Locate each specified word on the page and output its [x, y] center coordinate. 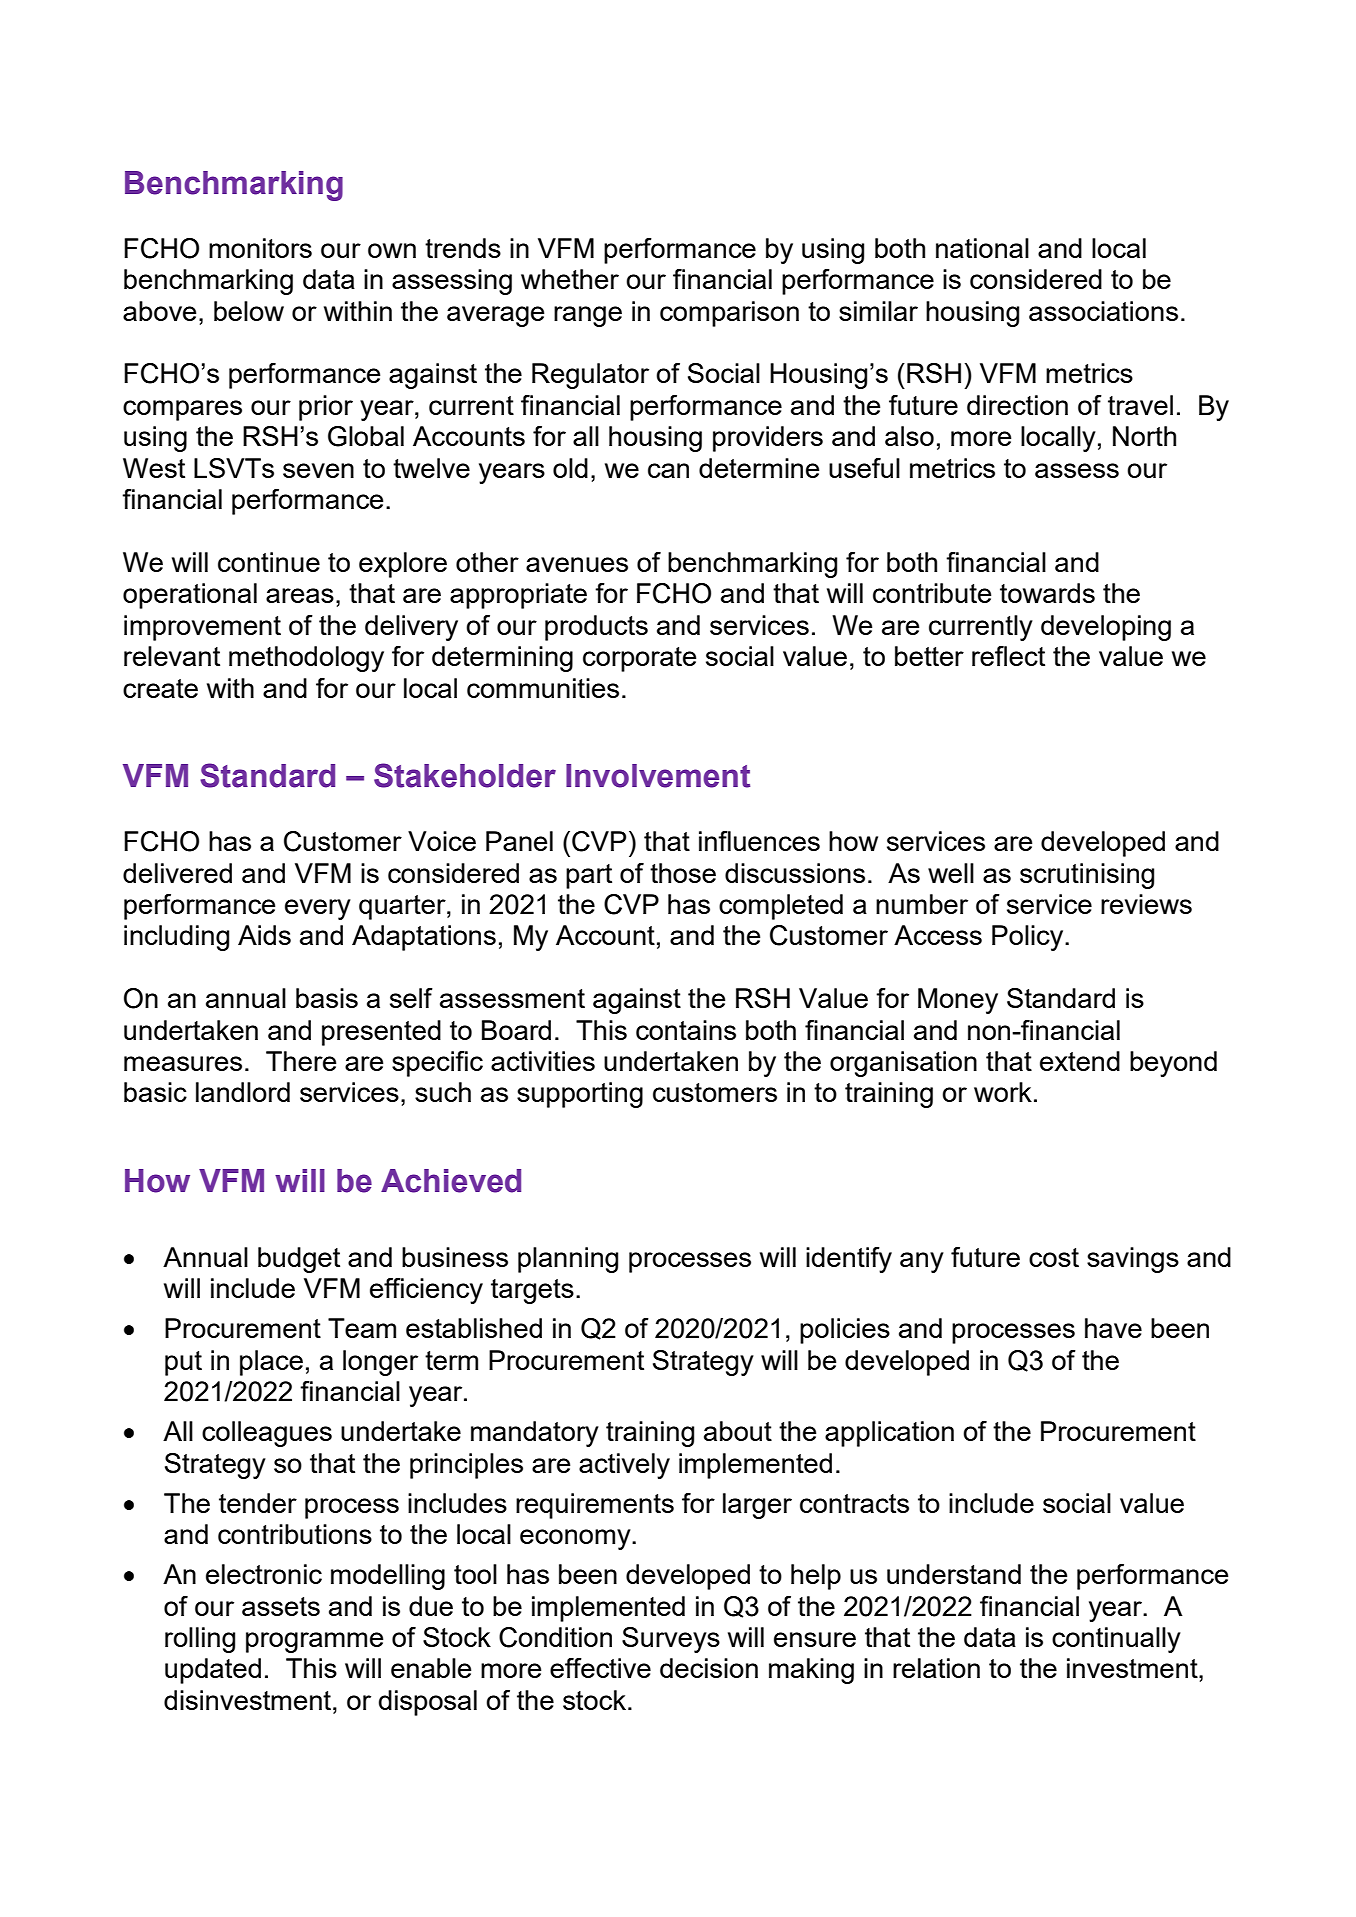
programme [314, 1642]
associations [1103, 311]
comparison [729, 314]
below [249, 311]
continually [1116, 1640]
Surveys [671, 1640]
